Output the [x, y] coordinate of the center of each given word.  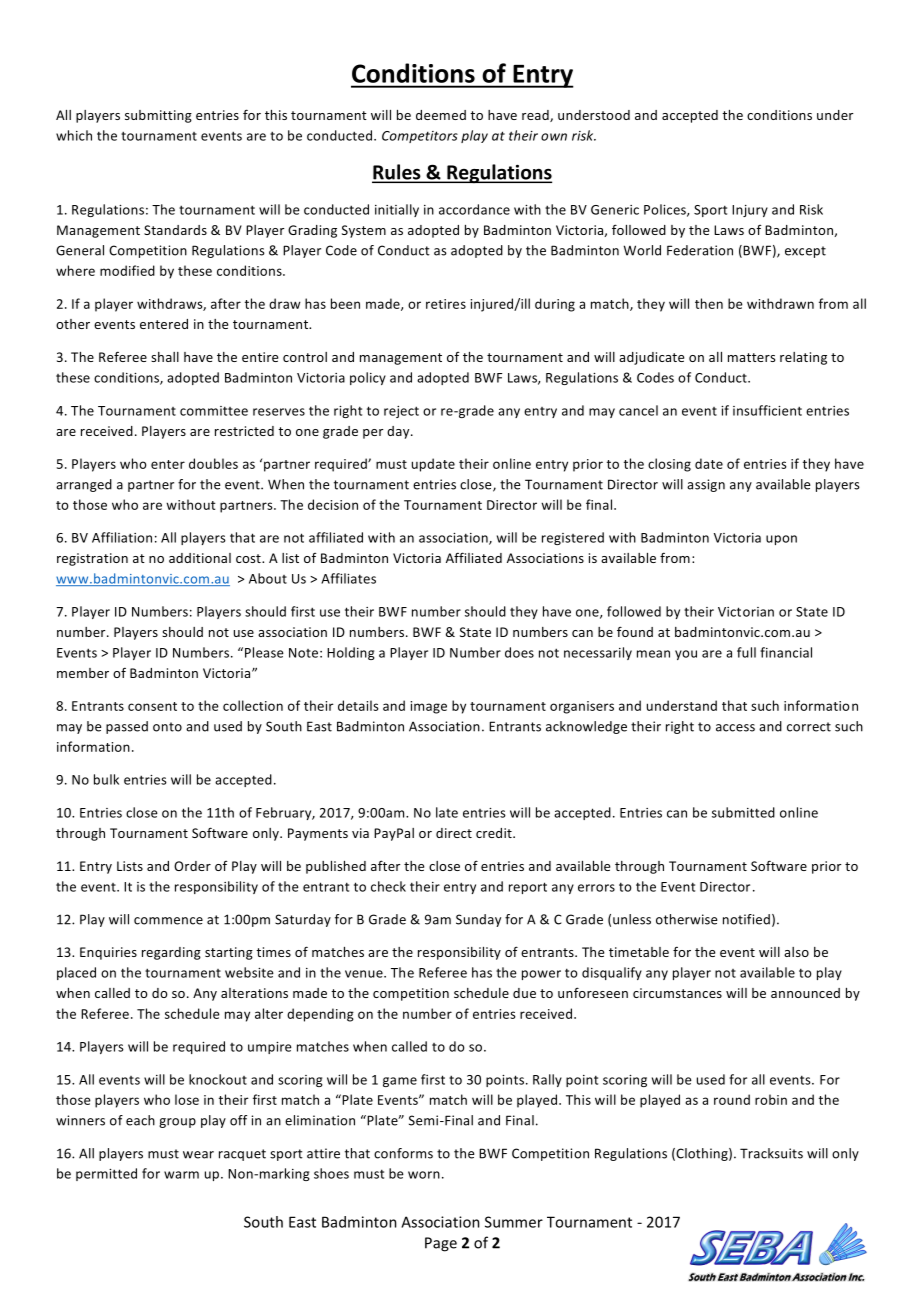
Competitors [420, 137]
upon [781, 540]
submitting [158, 116]
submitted [743, 812]
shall [165, 357]
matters [751, 357]
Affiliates [348, 578]
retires [446, 304]
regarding [171, 953]
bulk [106, 779]
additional [200, 558]
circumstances [677, 993]
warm [181, 1175]
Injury [750, 211]
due [524, 993]
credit [495, 833]
